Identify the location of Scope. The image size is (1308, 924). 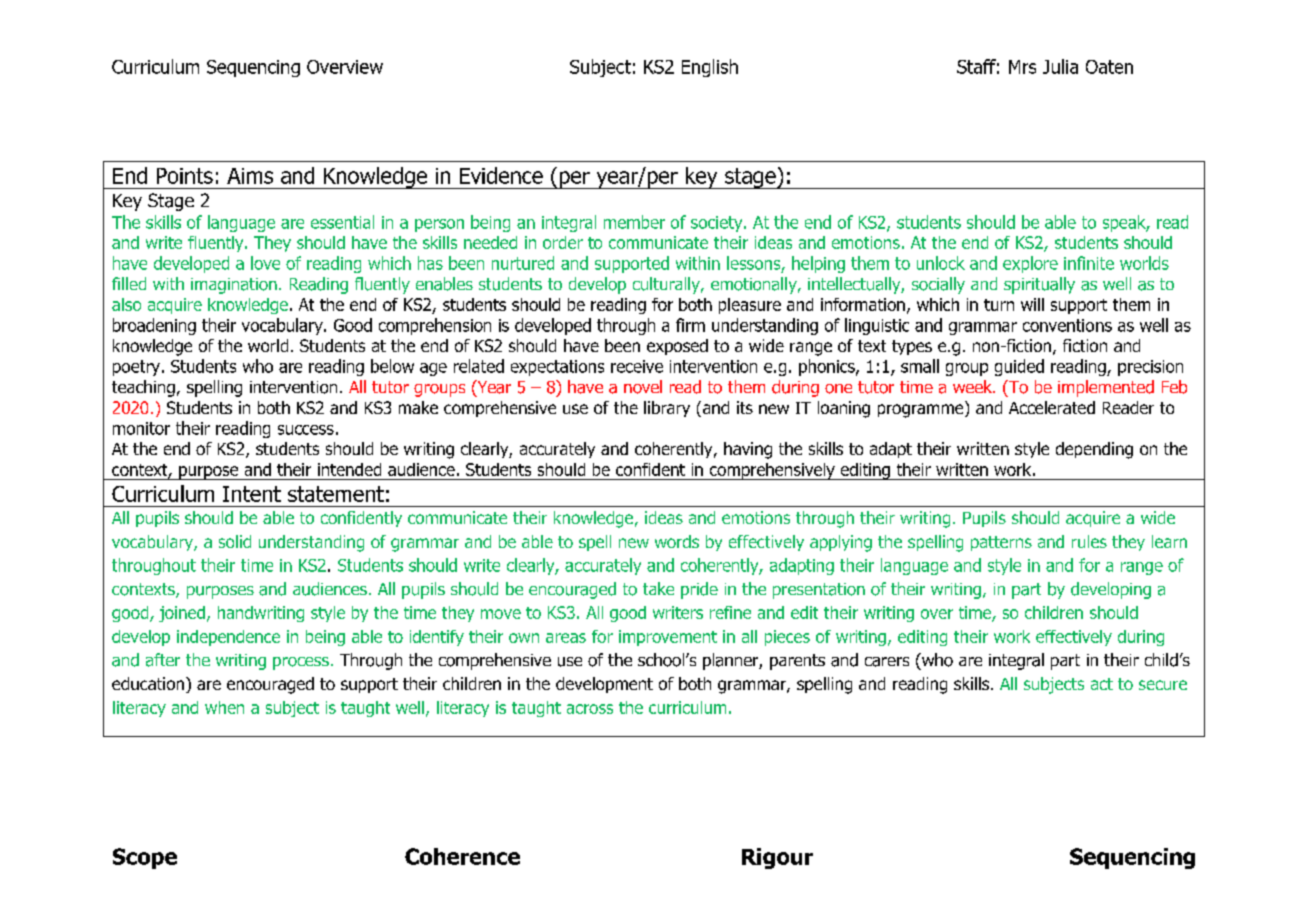
(145, 858).
